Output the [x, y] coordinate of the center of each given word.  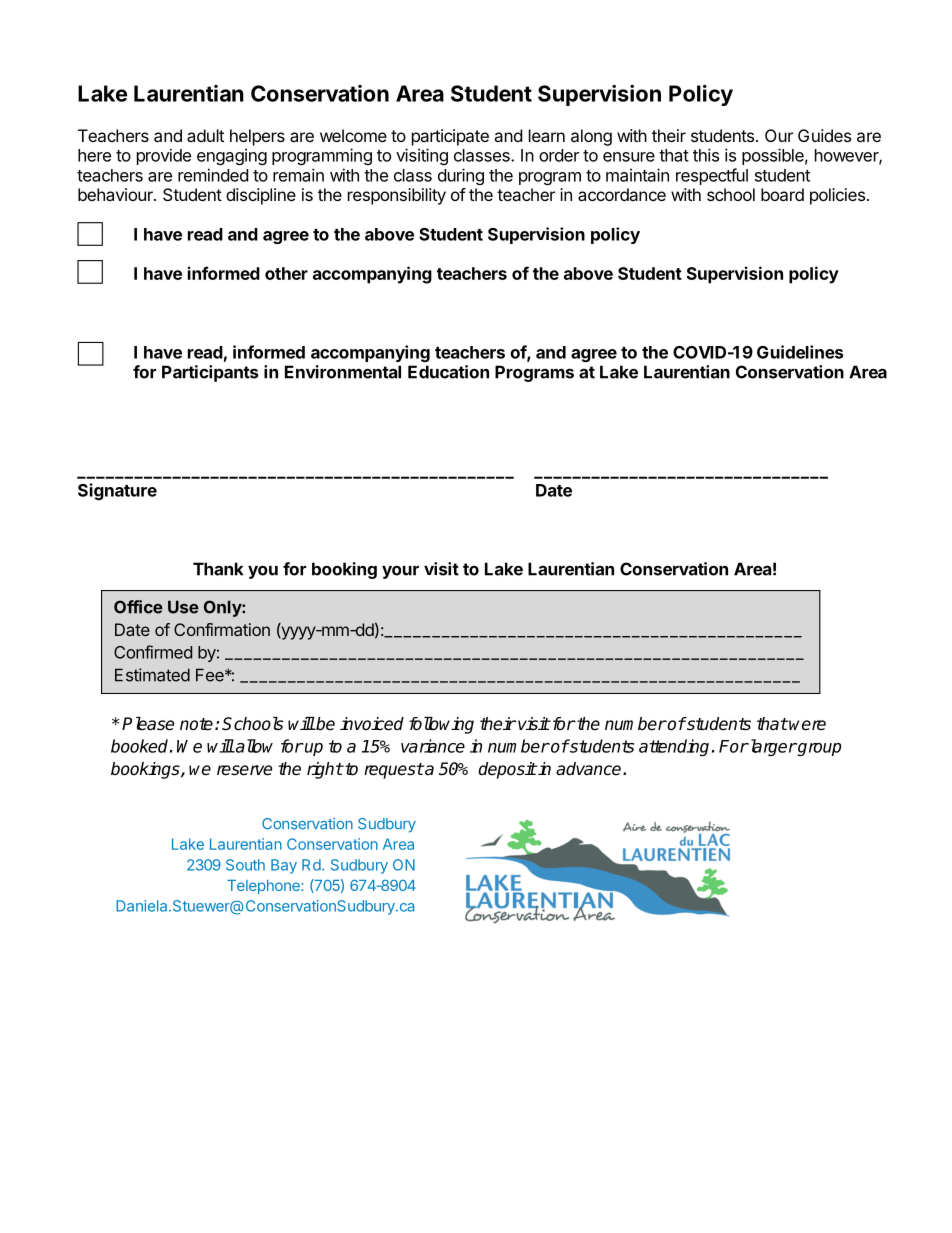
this [706, 155]
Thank [218, 569]
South [245, 865]
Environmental [343, 372]
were [807, 725]
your [400, 572]
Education [448, 372]
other [286, 273]
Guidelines [800, 352]
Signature [117, 491]
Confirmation [222, 629]
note [196, 724]
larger [772, 747]
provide [164, 157]
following [441, 725]
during [461, 176]
